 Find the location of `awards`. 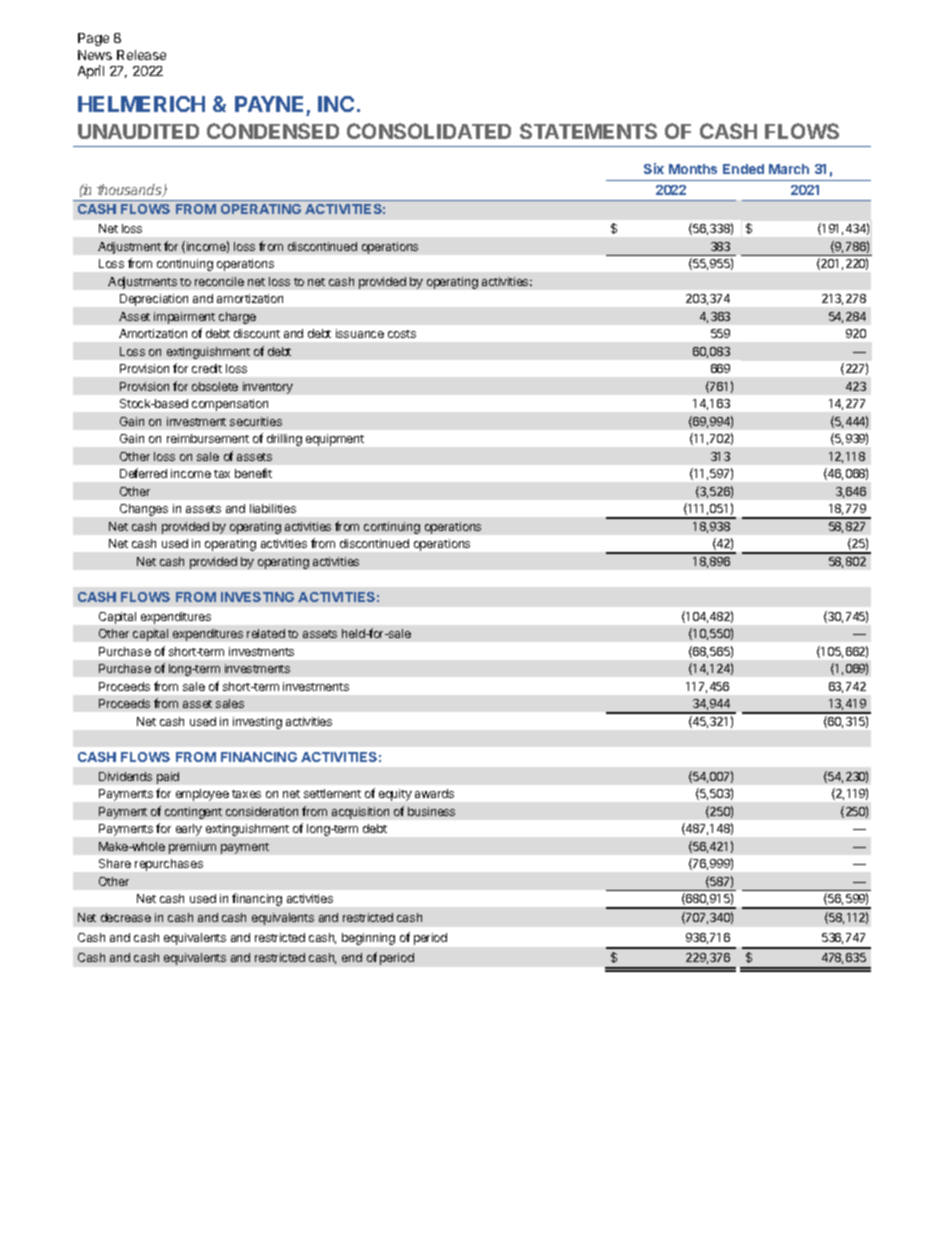

awards is located at coordinates (434, 793).
